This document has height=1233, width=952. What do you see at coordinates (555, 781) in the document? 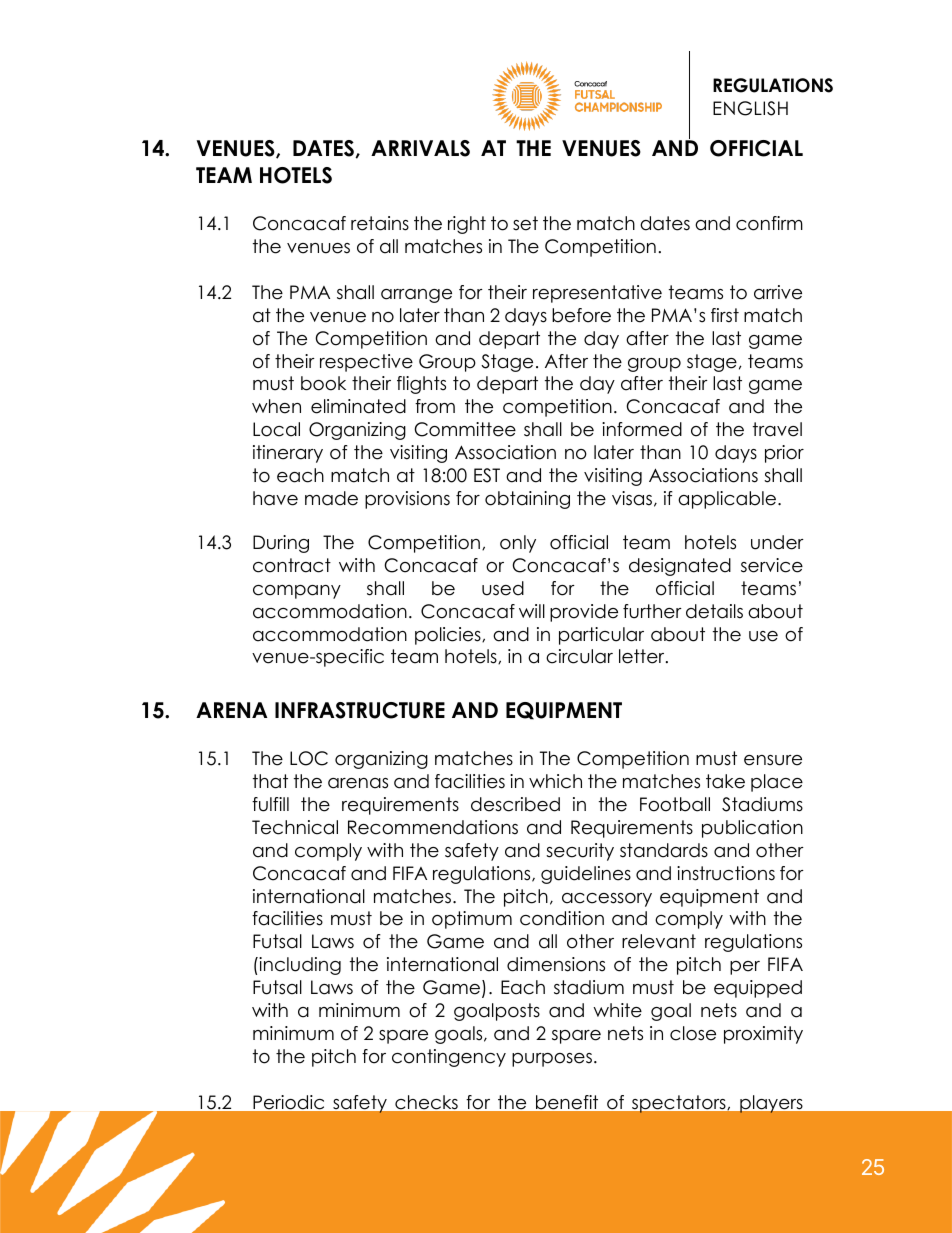
I see `which` at bounding box center [555, 781].
